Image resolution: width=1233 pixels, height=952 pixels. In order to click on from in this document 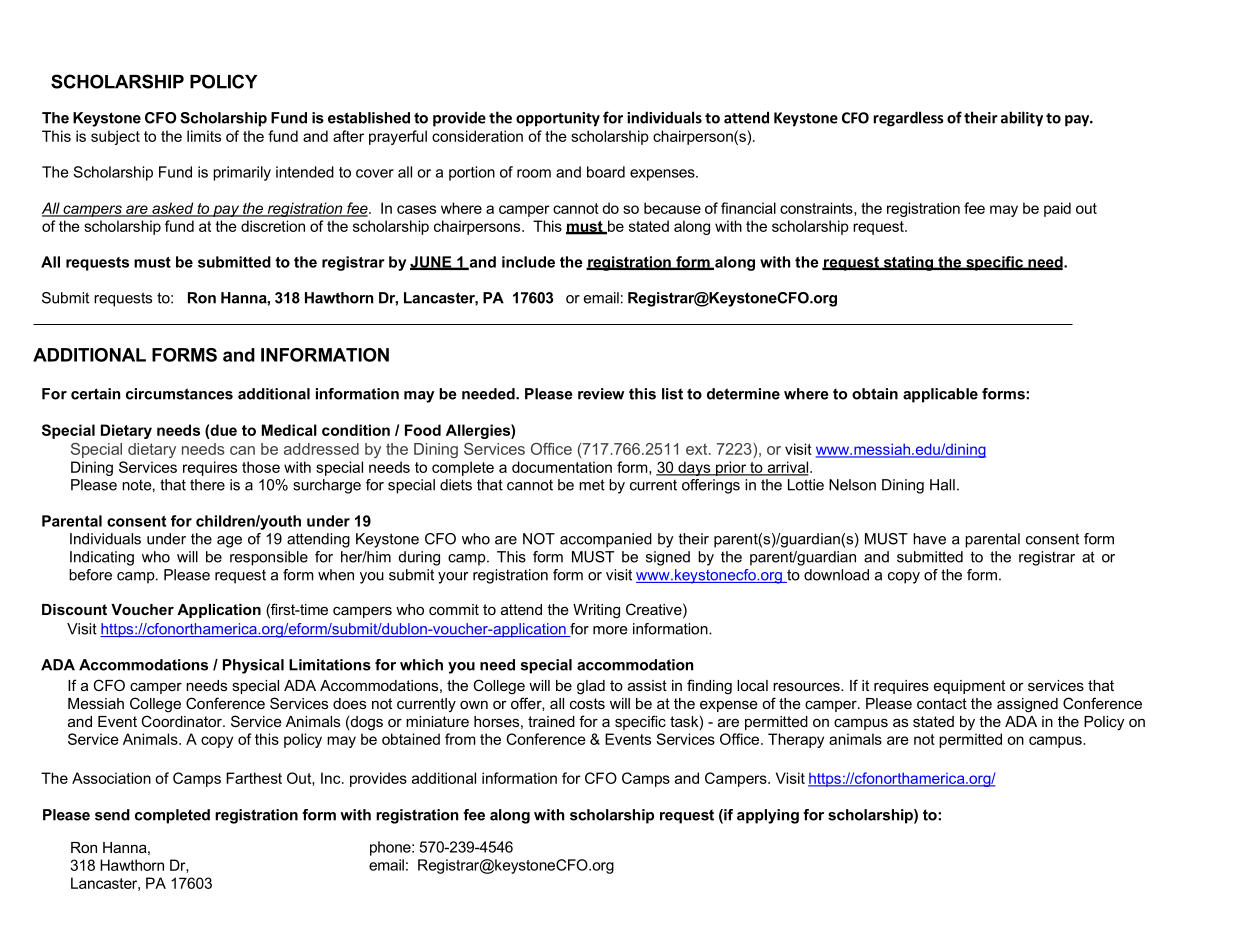, I will do `click(460, 739)`.
